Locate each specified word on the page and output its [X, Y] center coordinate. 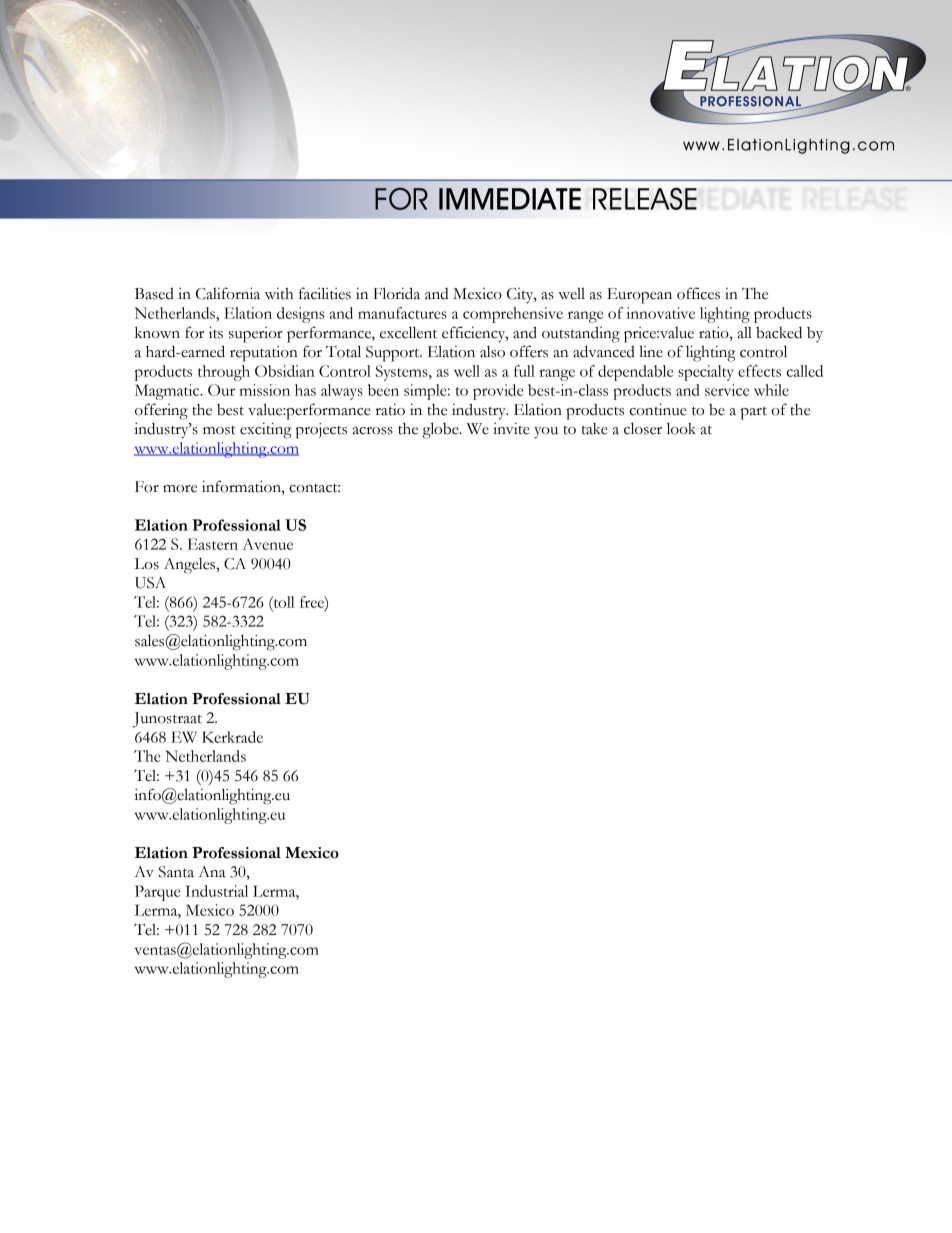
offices [698, 293]
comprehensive [513, 315]
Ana [212, 872]
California [228, 293]
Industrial [216, 891]
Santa [176, 872]
